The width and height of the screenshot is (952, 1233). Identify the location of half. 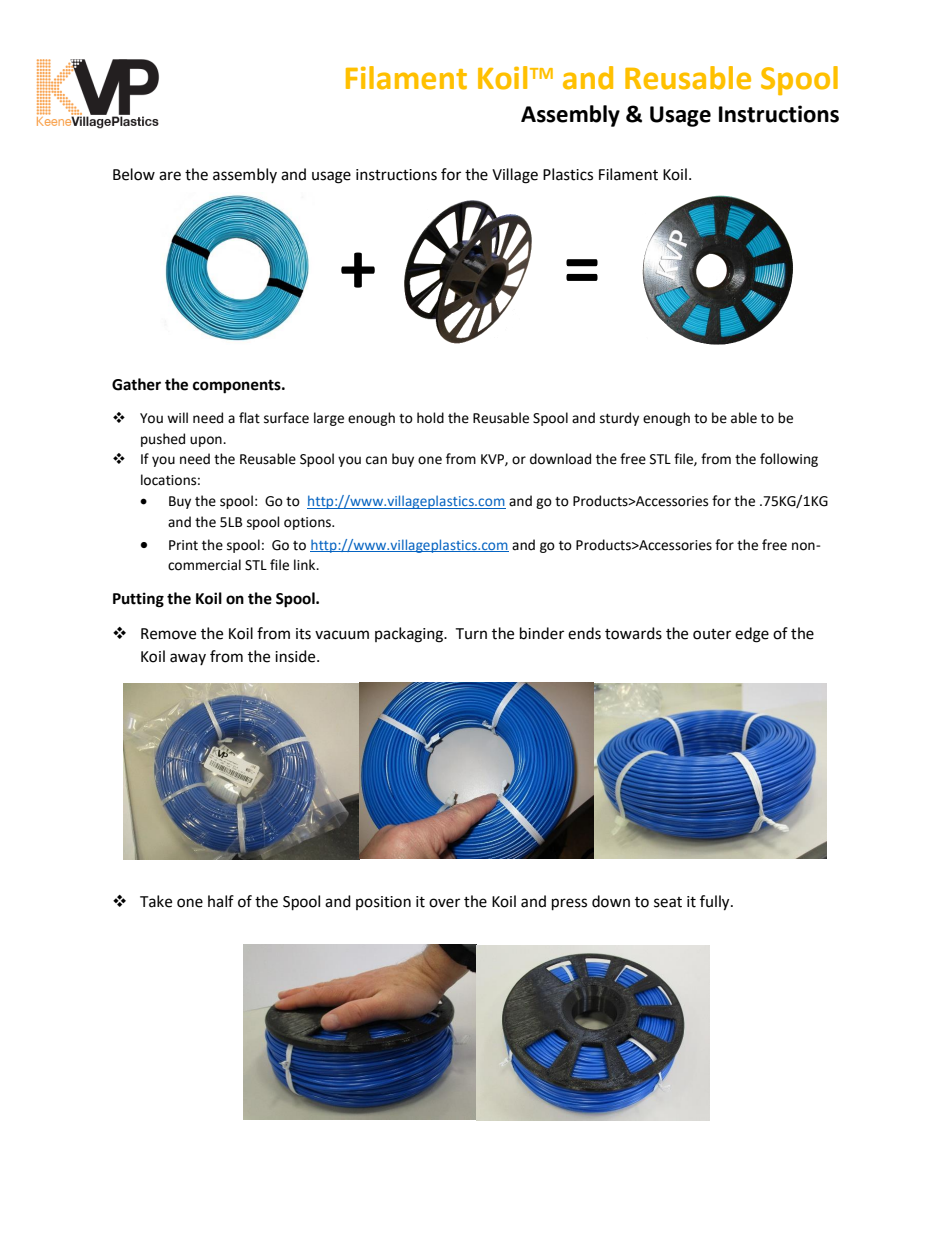
(221, 901).
